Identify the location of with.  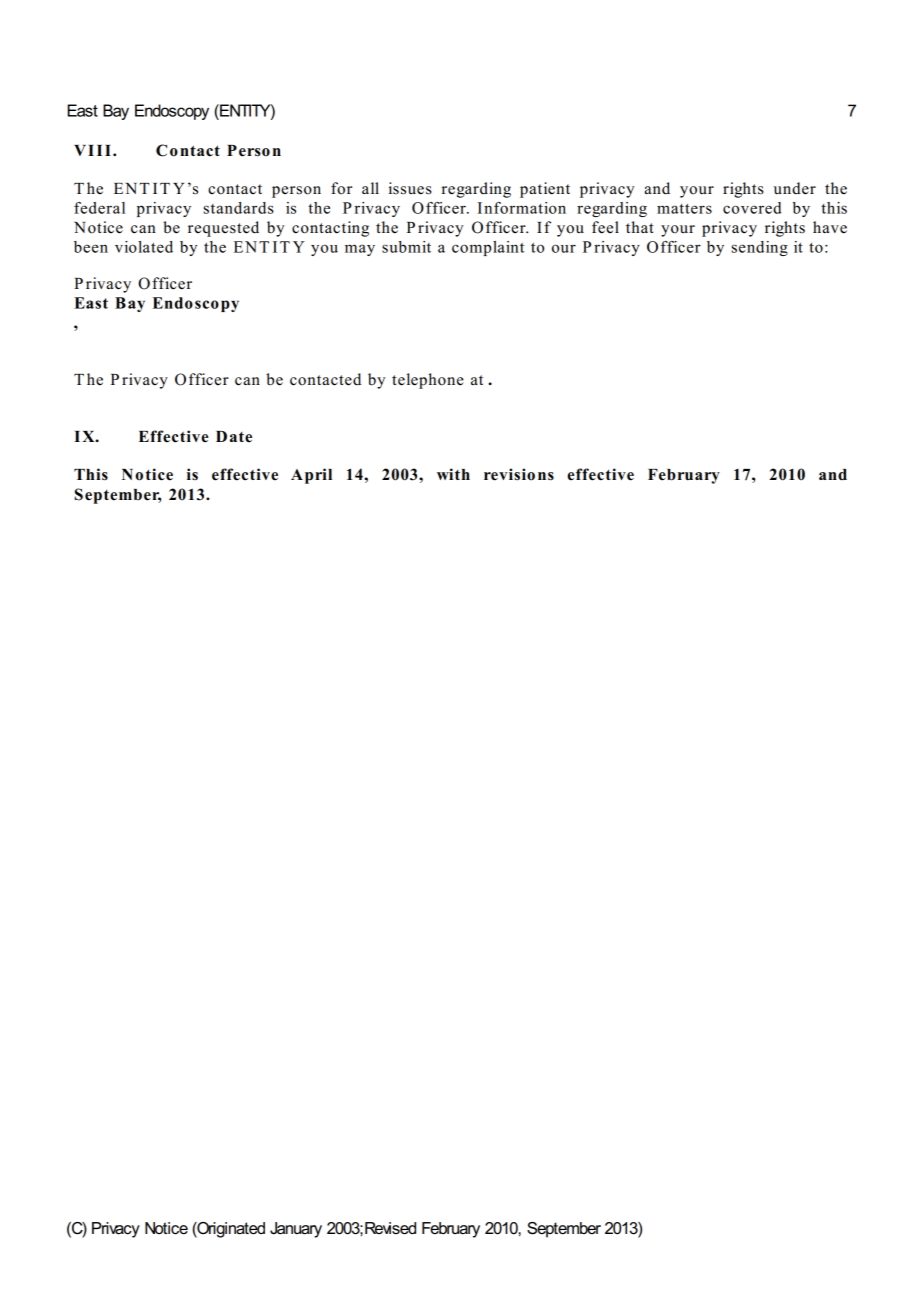
(453, 474).
